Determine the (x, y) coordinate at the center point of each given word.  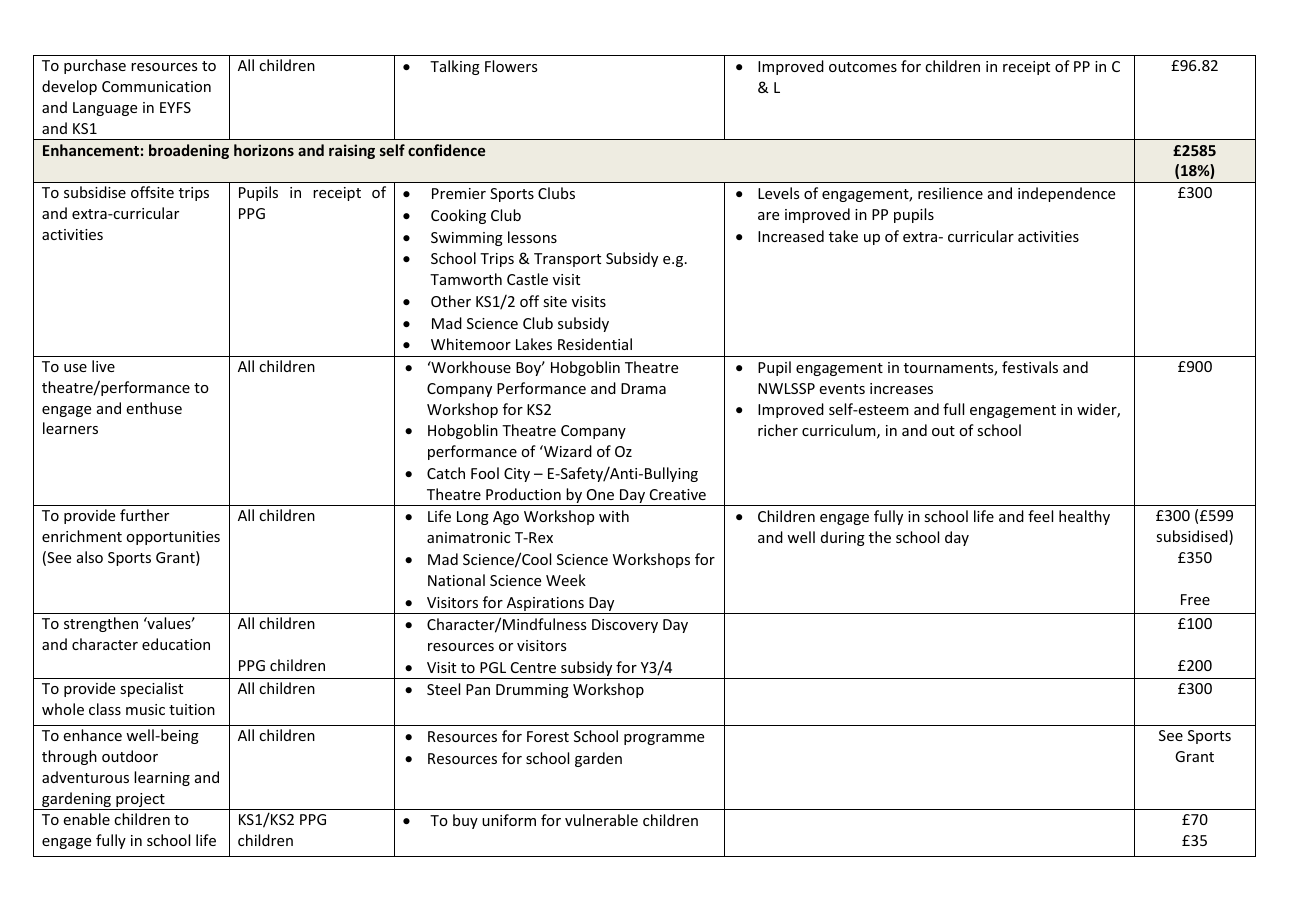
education (176, 644)
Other (451, 301)
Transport (567, 260)
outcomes (863, 67)
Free (1195, 599)
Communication (156, 86)
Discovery (625, 626)
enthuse (154, 408)
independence (1066, 194)
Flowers (511, 66)
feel (1040, 516)
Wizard (567, 451)
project (140, 801)
